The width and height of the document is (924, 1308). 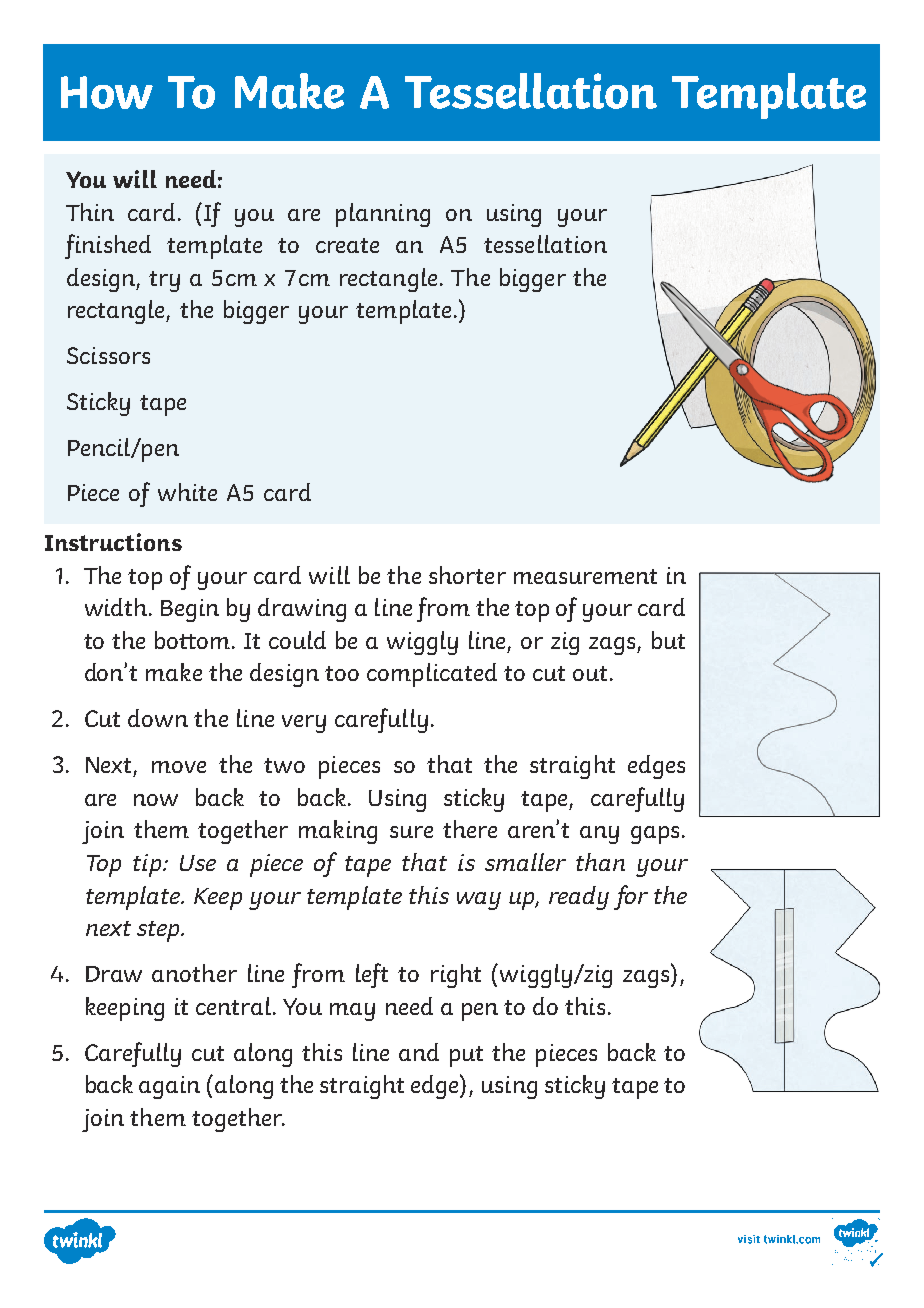 What do you see at coordinates (466, 1056) in the document?
I see `put` at bounding box center [466, 1056].
